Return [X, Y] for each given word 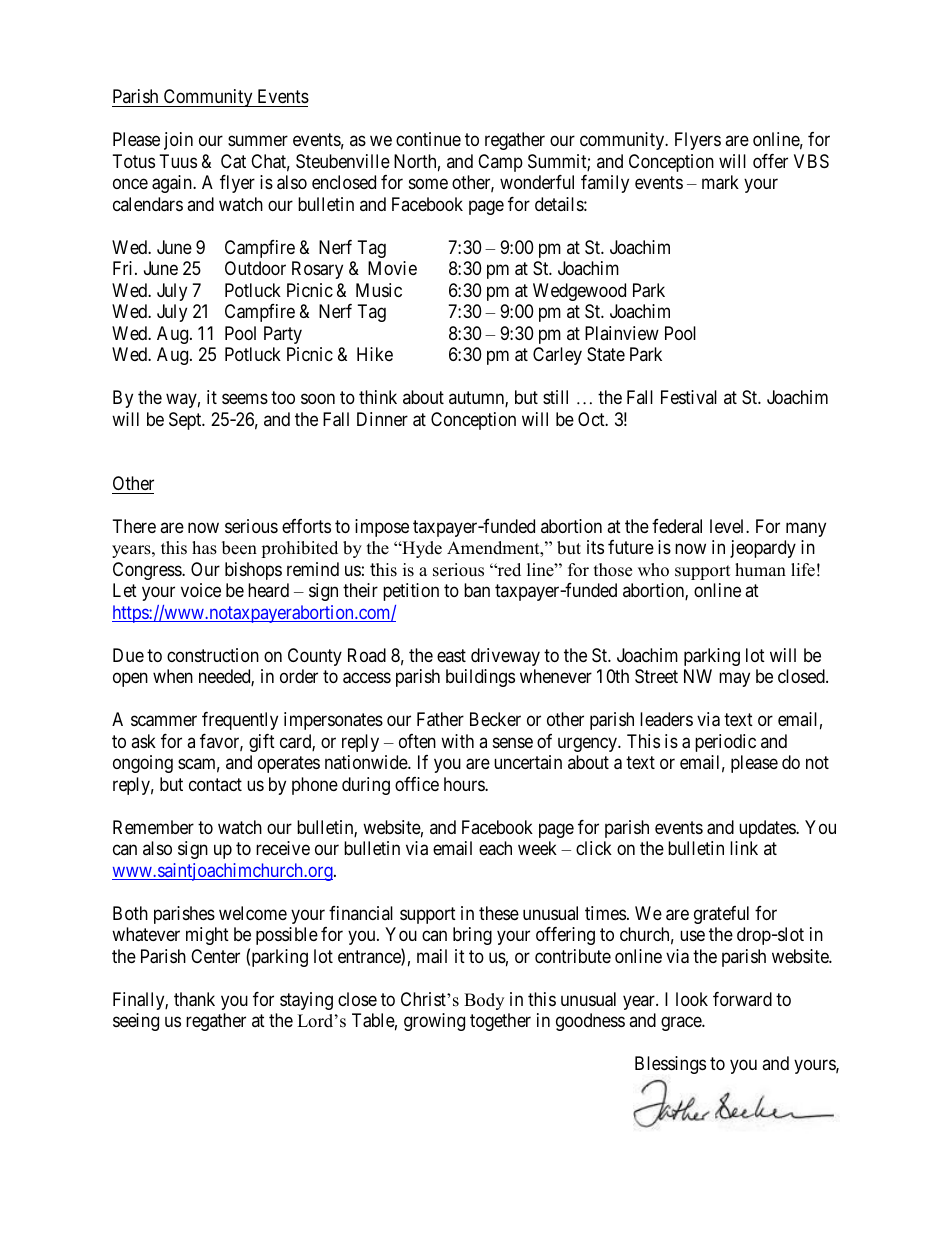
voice [201, 590]
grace [682, 1024]
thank [194, 999]
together [500, 1022]
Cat [233, 161]
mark [720, 182]
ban [477, 590]
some [428, 184]
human [760, 570]
